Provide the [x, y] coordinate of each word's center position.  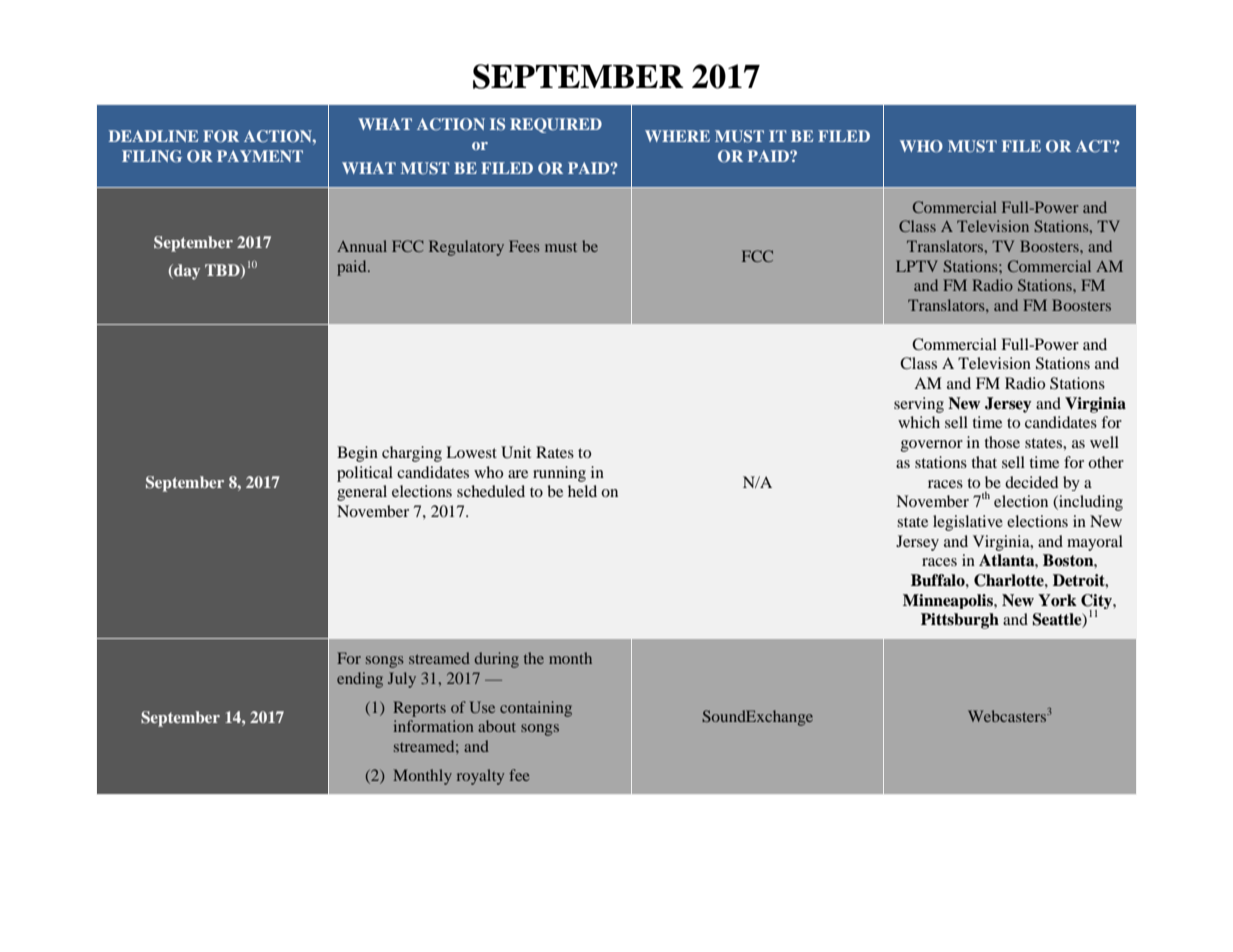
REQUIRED [556, 125]
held [582, 491]
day [186, 272]
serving [919, 405]
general [362, 493]
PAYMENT [260, 156]
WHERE [677, 136]
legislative [968, 523]
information [434, 726]
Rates [555, 452]
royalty [480, 777]
